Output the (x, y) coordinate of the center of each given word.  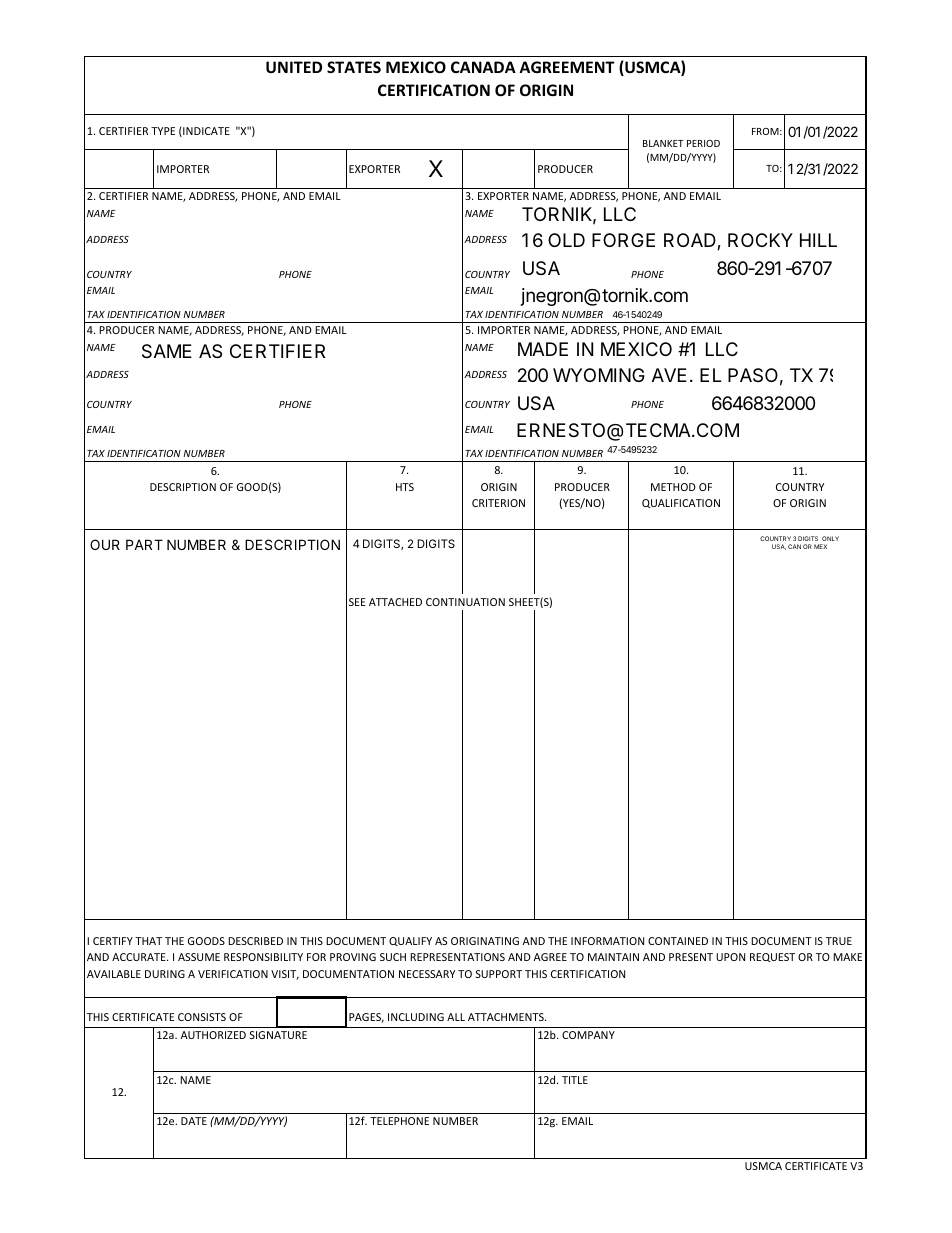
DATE (194, 1121)
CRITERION (498, 503)
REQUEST (772, 957)
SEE (357, 602)
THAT (148, 941)
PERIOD (703, 143)
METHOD (673, 487)
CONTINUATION (465, 602)
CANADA (483, 67)
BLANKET (663, 143)
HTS (405, 487)
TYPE (163, 131)
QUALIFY (410, 941)
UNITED (294, 67)
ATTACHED (395, 602)
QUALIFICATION (681, 503)
